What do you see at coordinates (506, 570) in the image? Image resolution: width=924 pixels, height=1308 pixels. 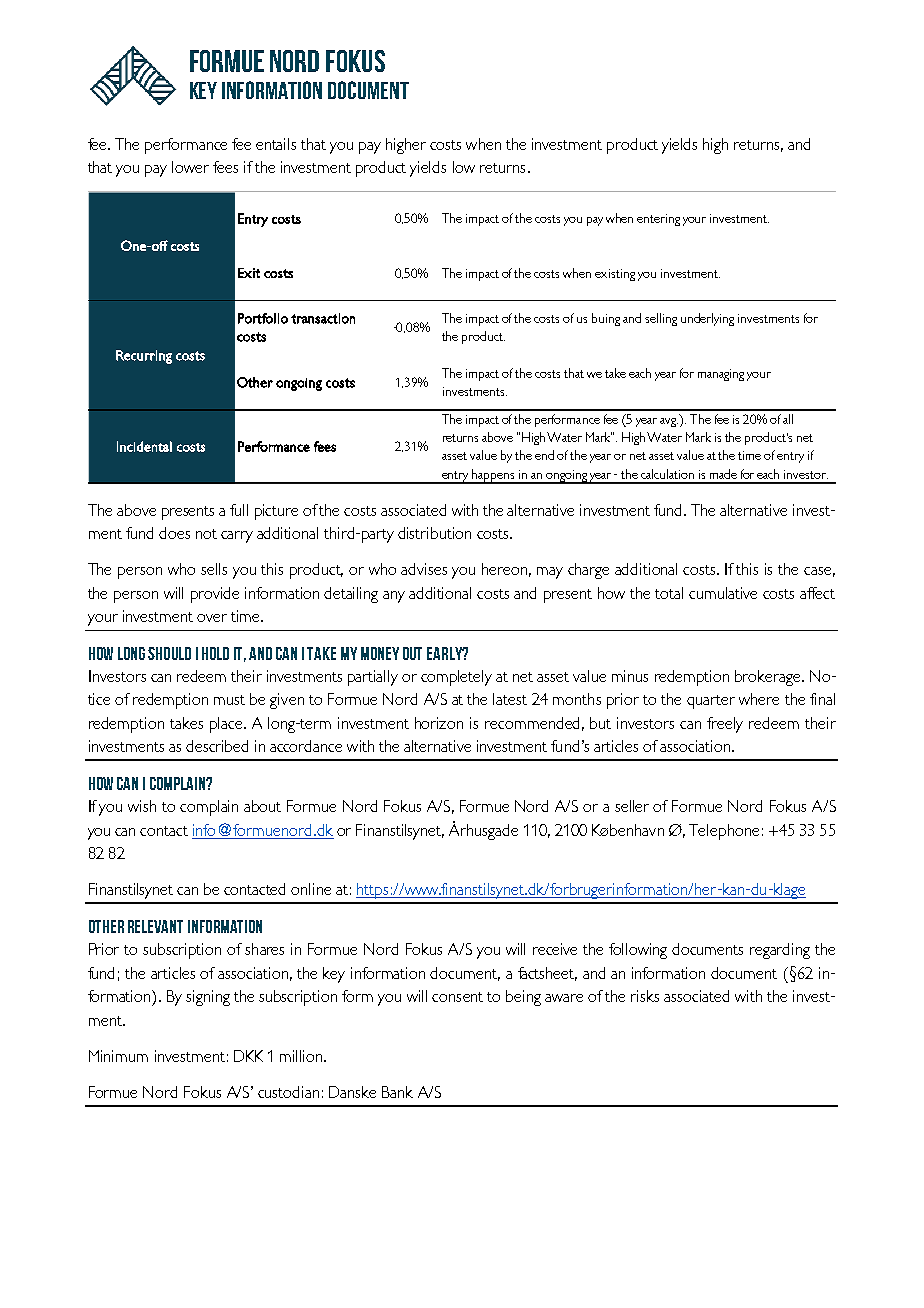 I see `hereon` at bounding box center [506, 570].
